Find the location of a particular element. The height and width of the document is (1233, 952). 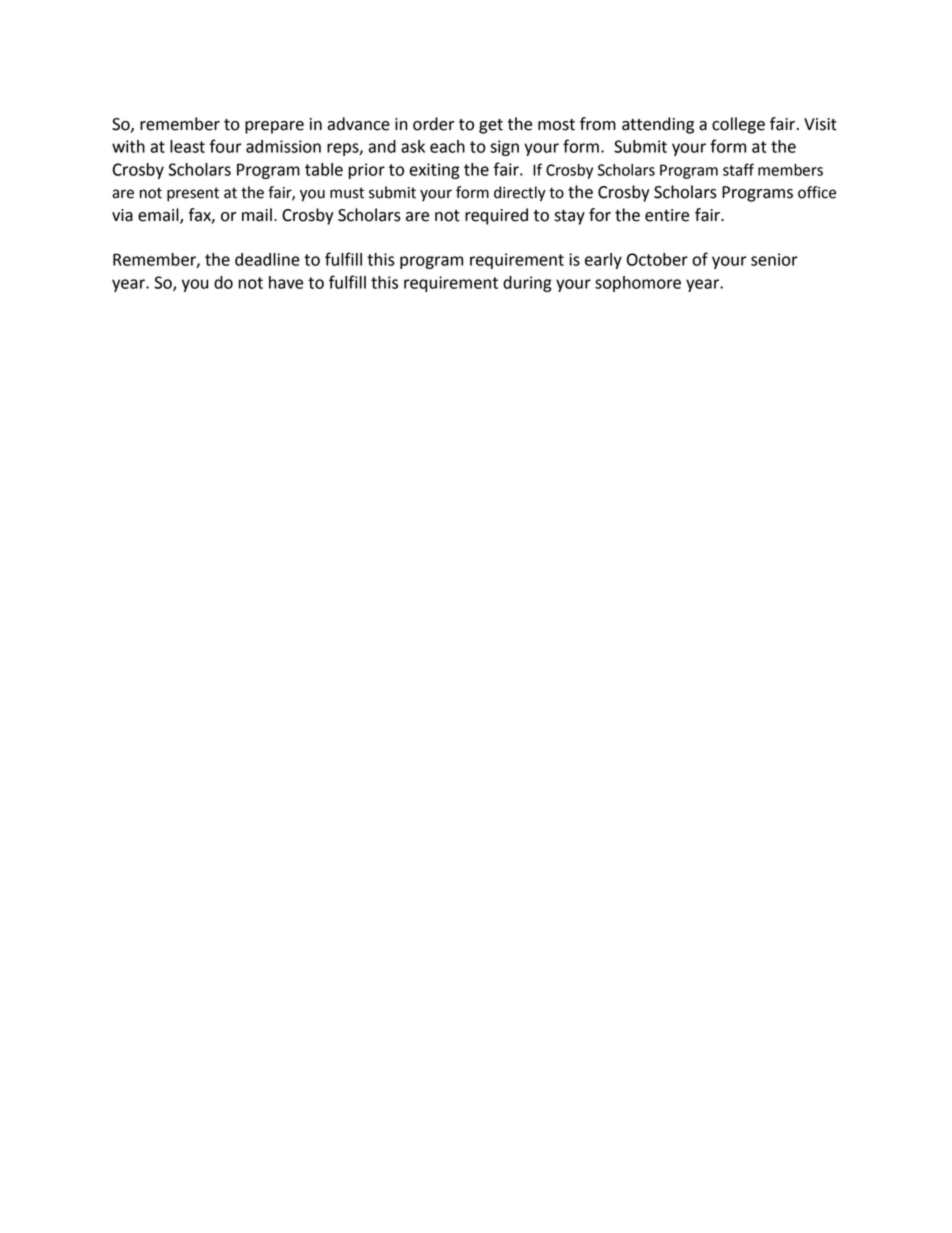

get is located at coordinates (491, 126).
